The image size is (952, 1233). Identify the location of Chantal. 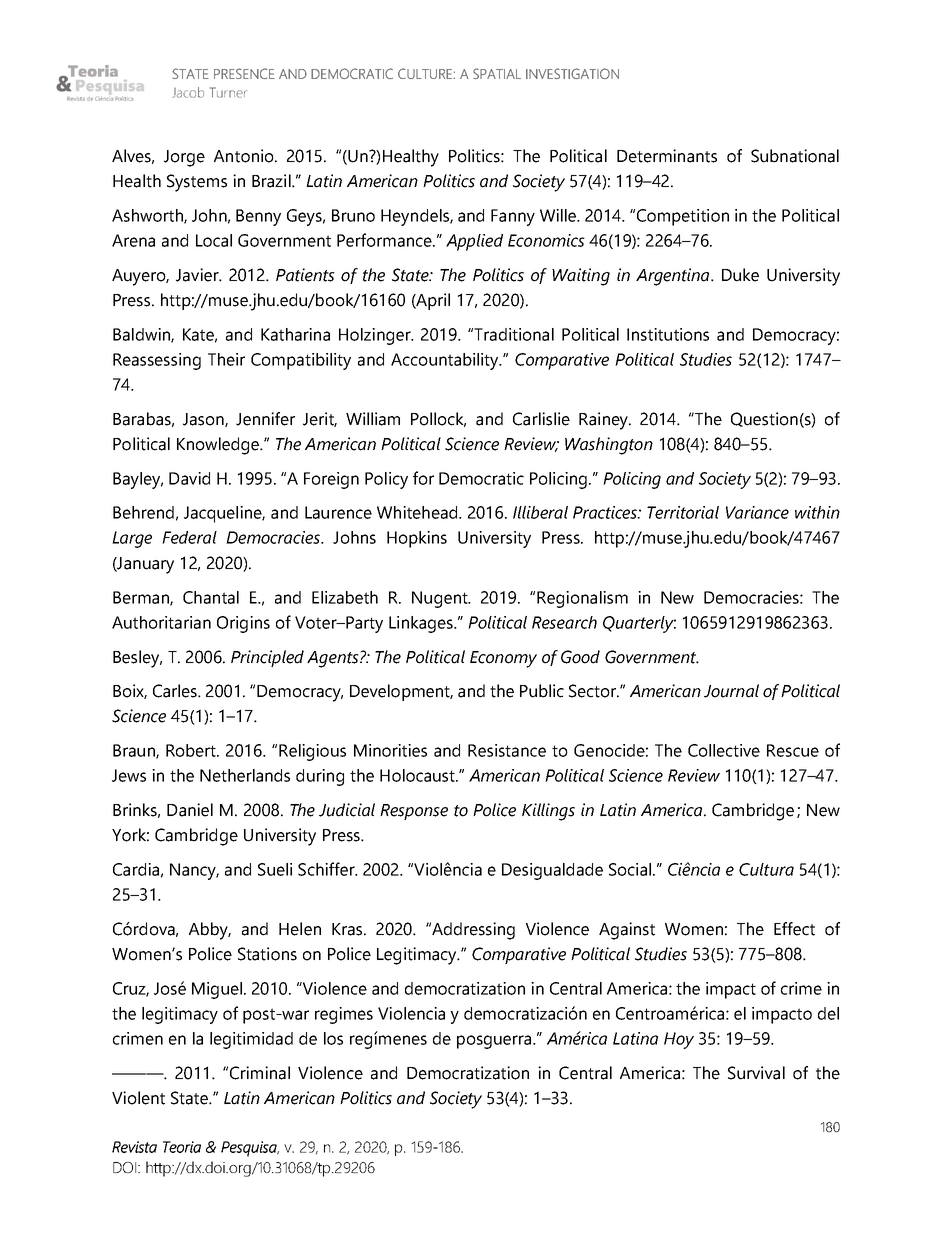
(211, 597).
